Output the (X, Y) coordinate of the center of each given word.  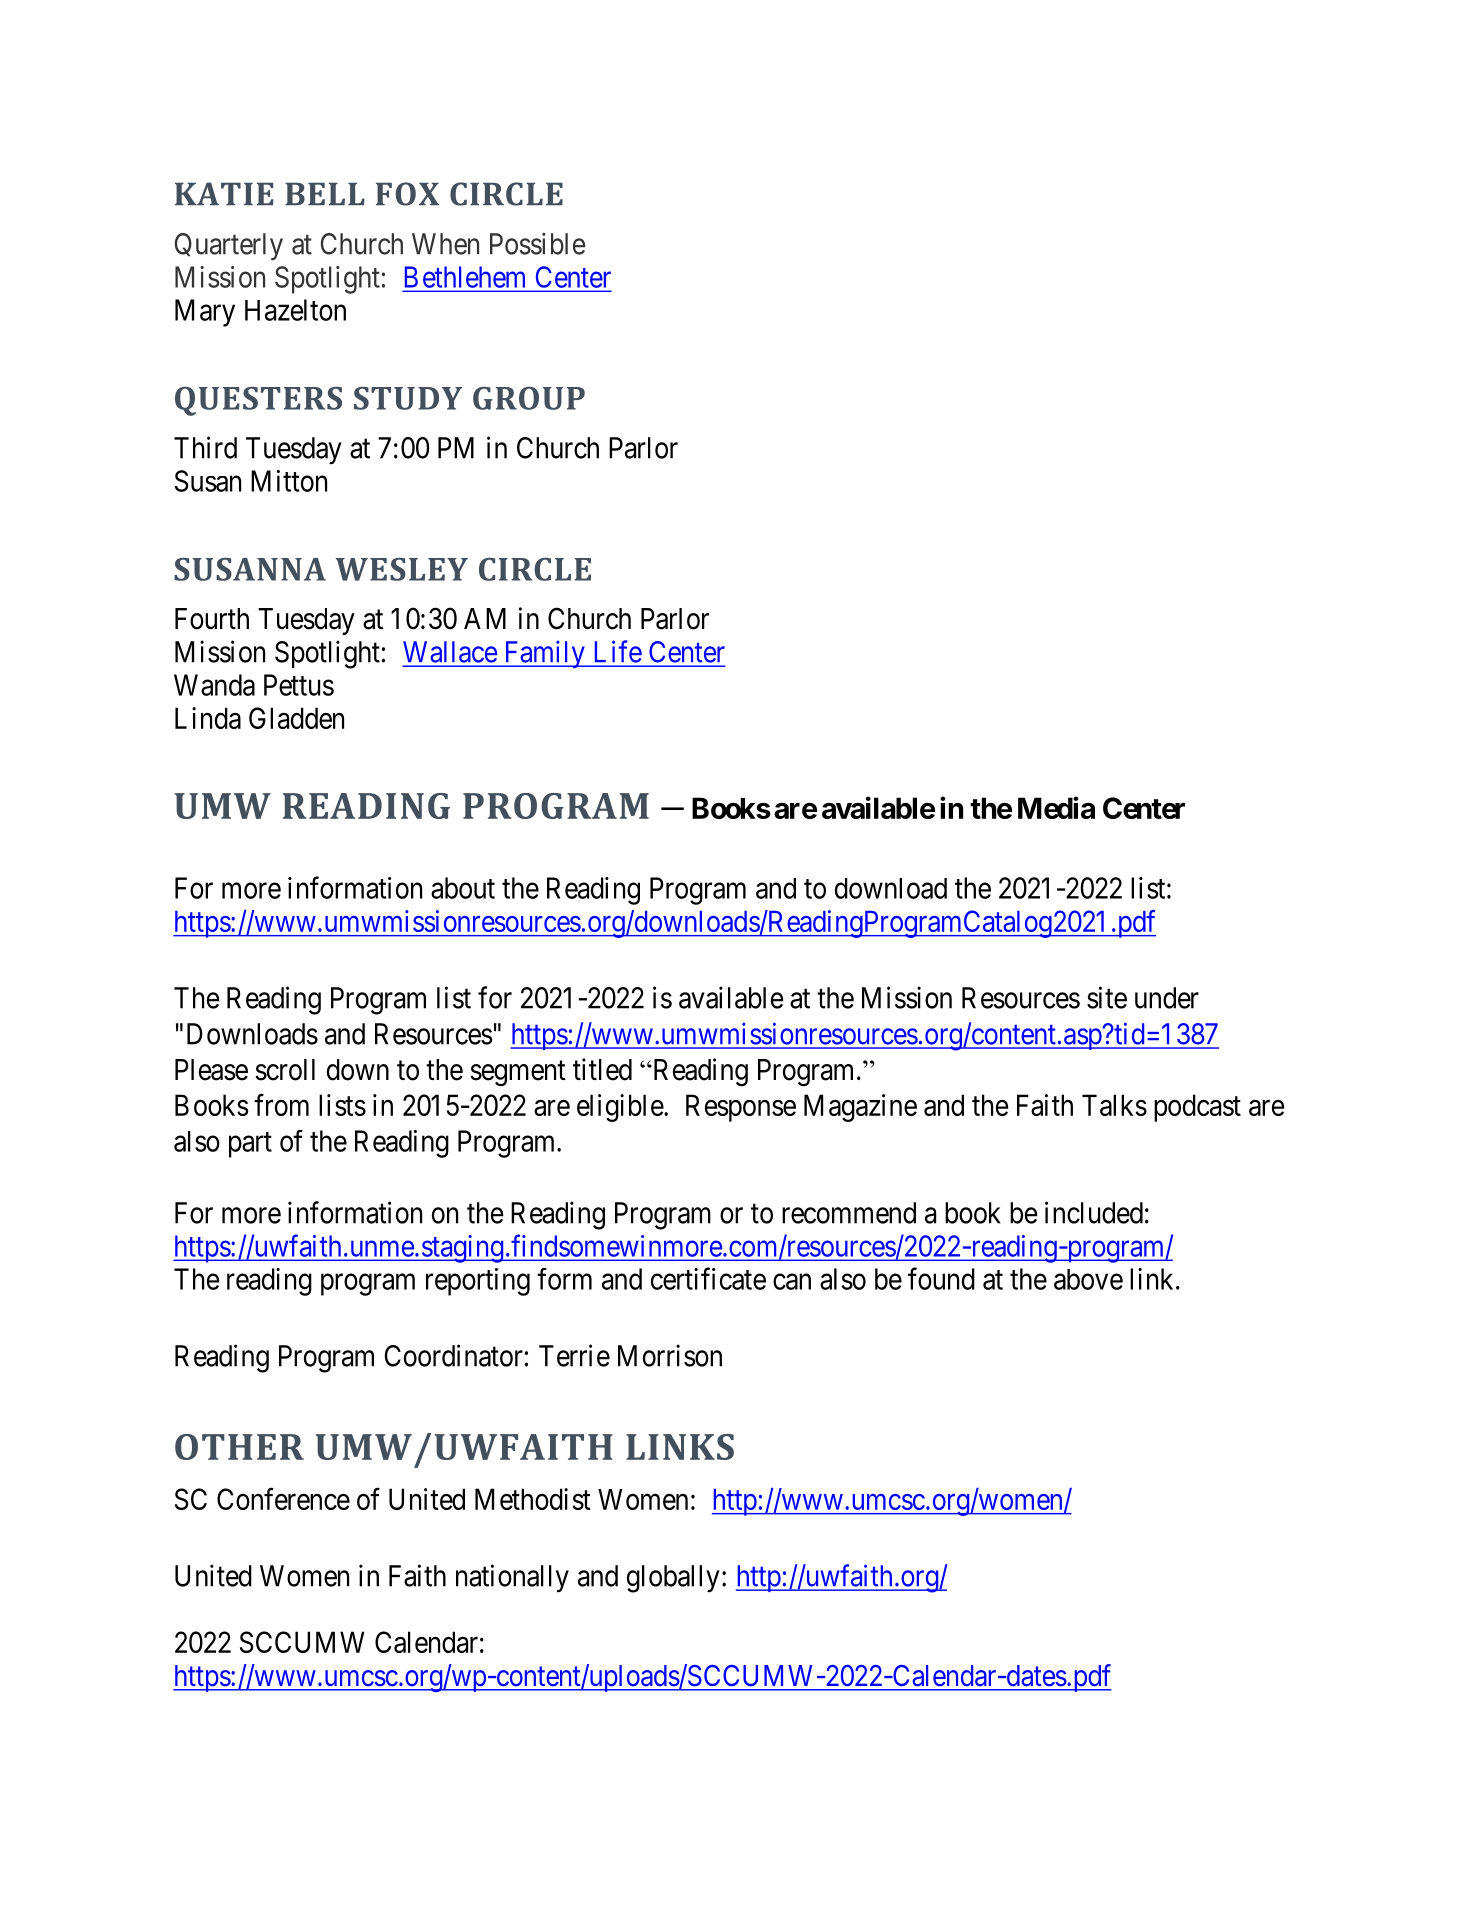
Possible (537, 243)
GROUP (529, 398)
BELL (325, 194)
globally (673, 1579)
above (1088, 1279)
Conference (283, 1499)
